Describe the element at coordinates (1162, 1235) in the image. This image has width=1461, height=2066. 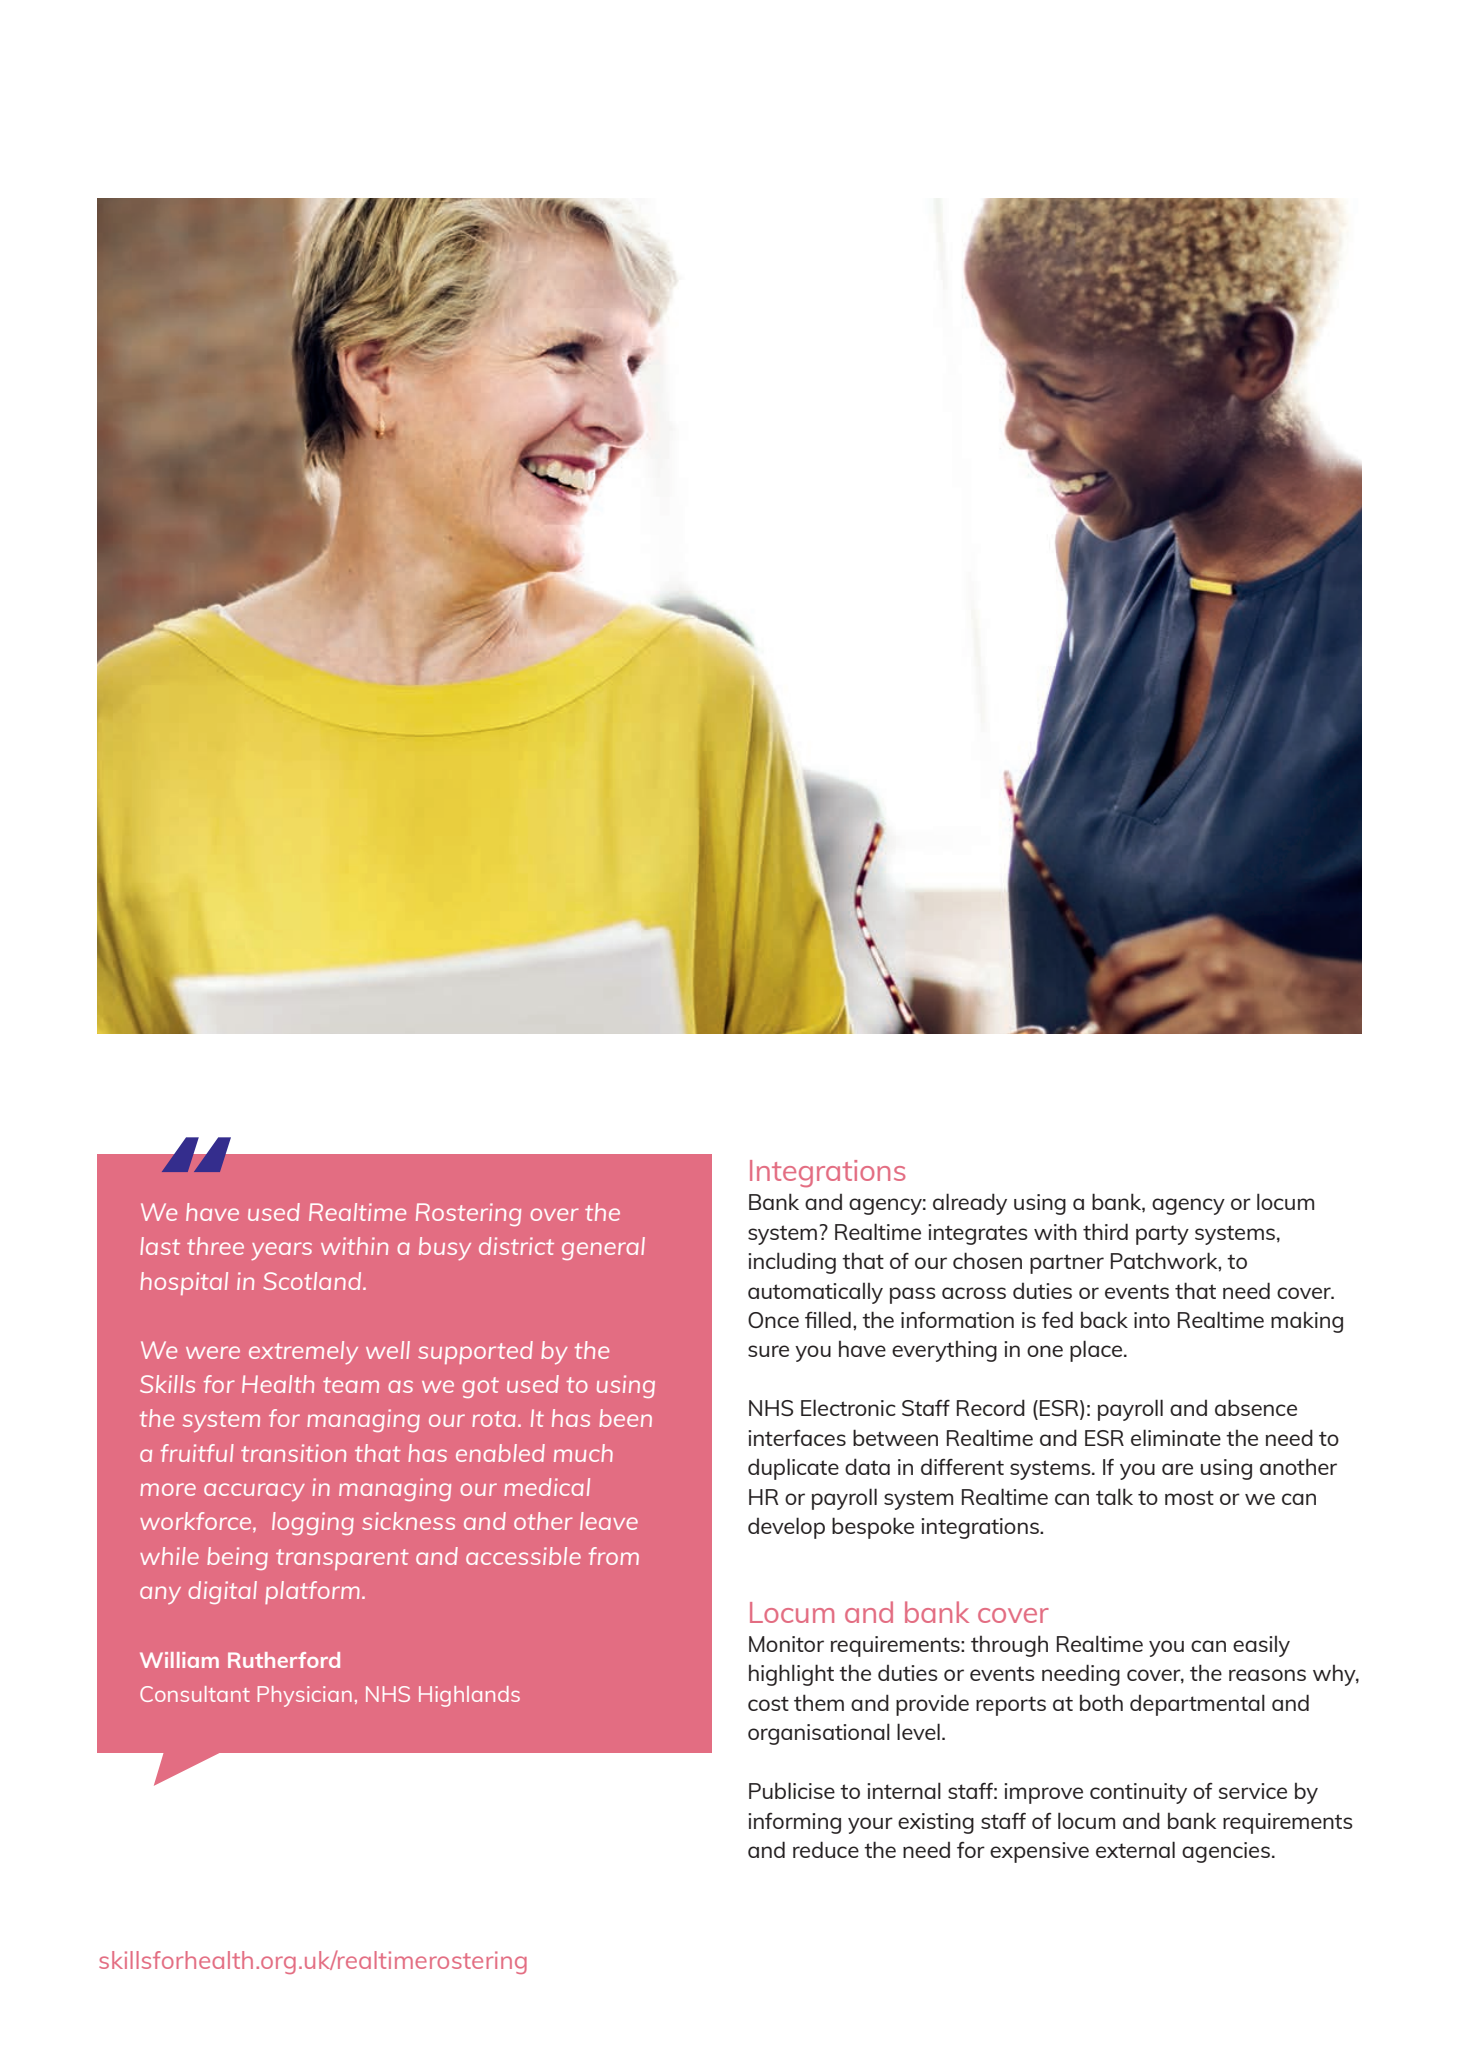
I see `party` at that location.
